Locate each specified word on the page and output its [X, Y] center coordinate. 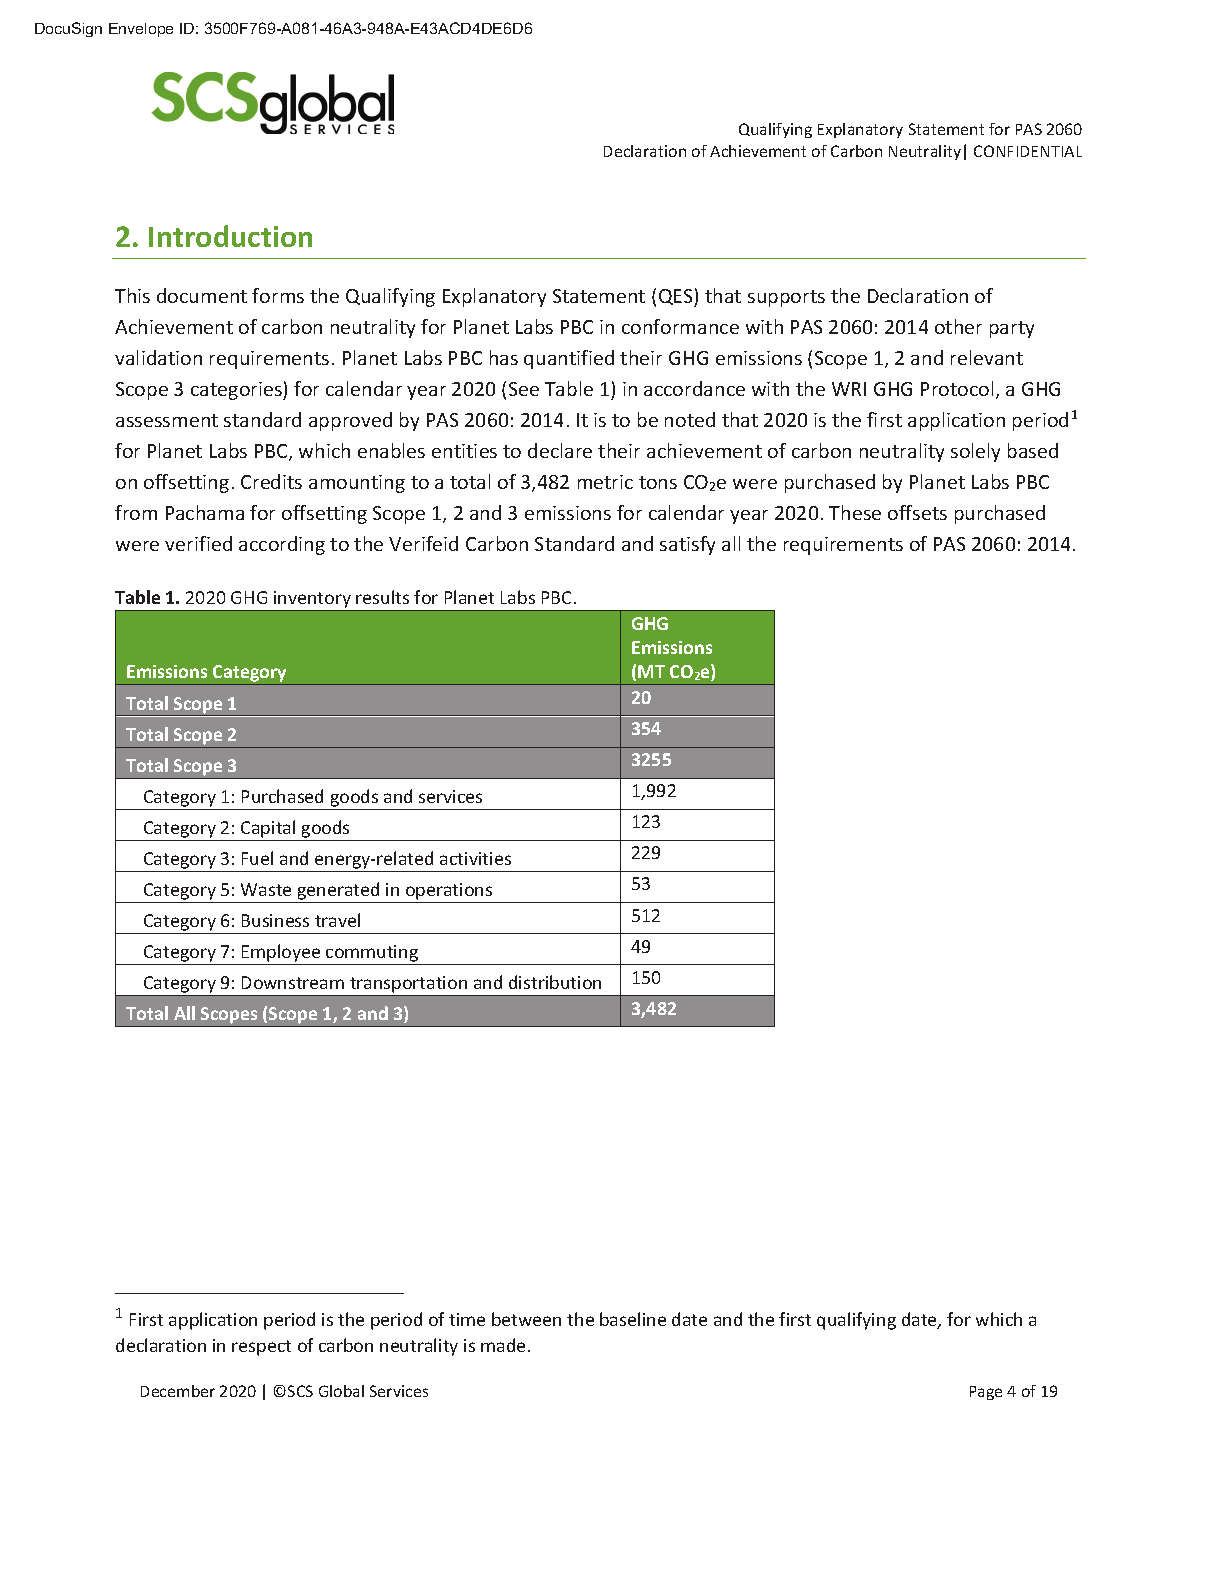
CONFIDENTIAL [1028, 151]
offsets [917, 512]
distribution [555, 982]
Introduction [230, 236]
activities [475, 858]
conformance [680, 326]
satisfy [687, 545]
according [282, 545]
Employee [281, 954]
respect [261, 1348]
